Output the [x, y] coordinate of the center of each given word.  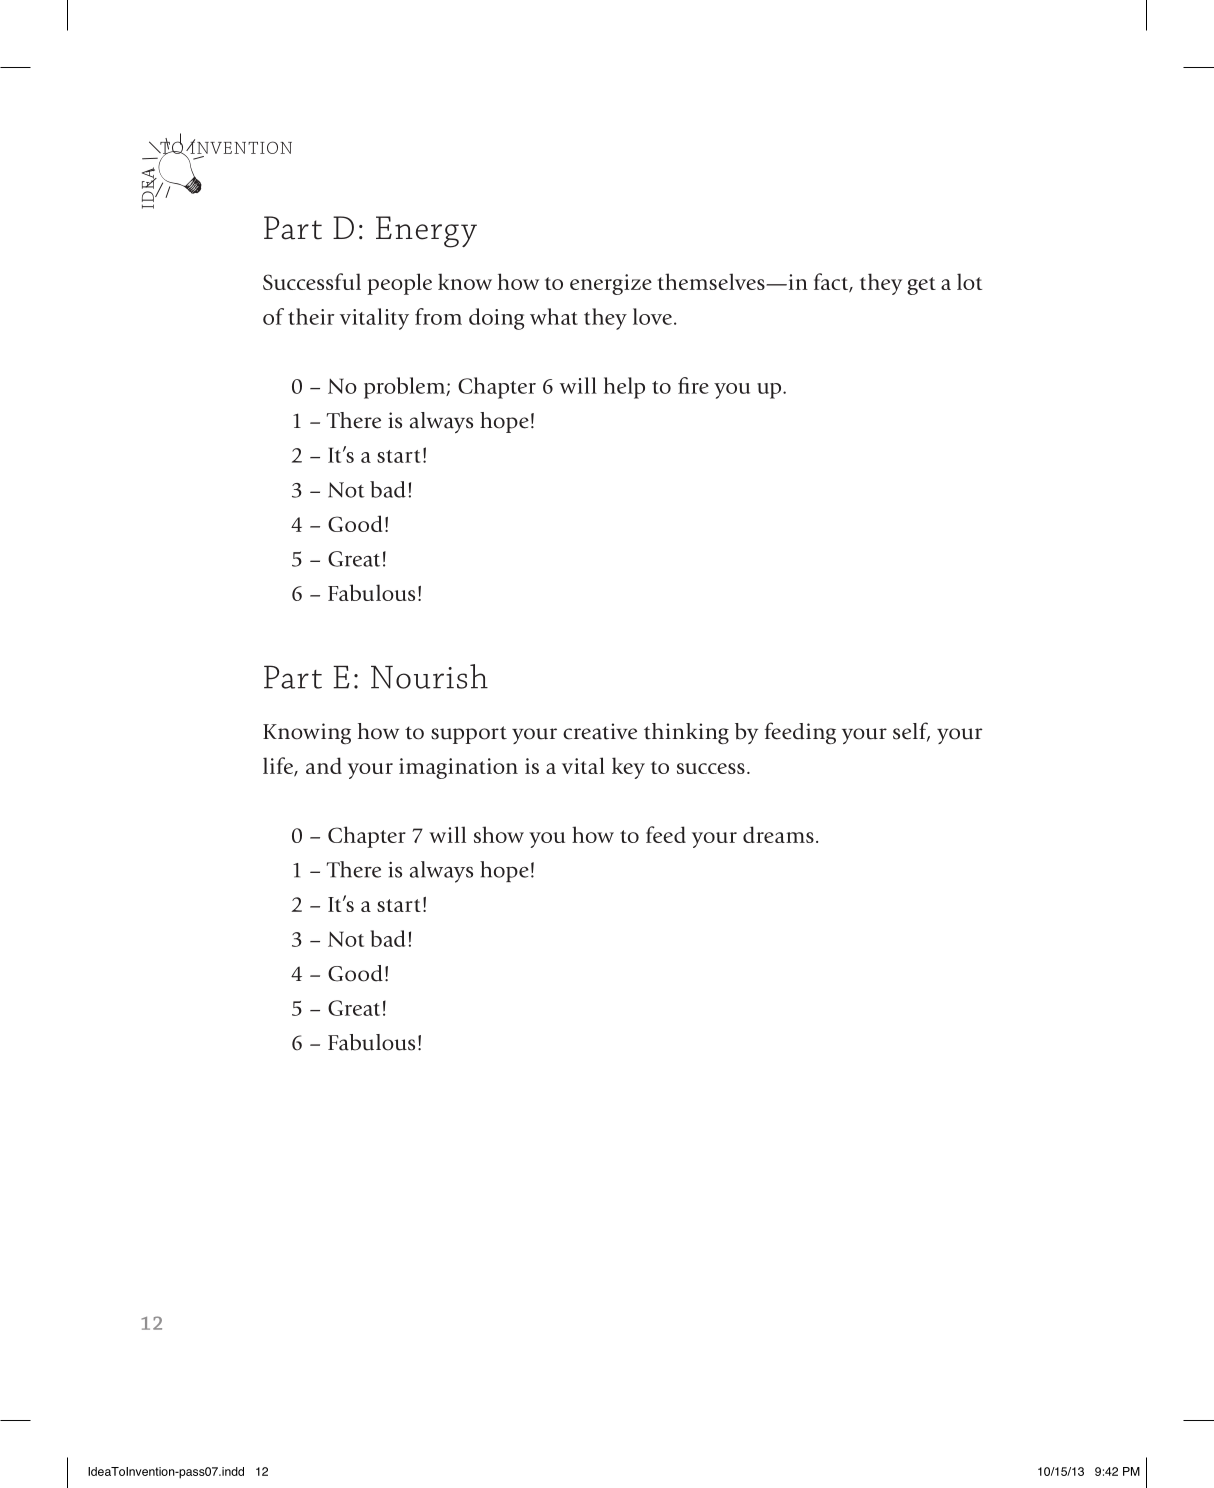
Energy [426, 232]
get [921, 286]
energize [611, 284]
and [324, 765]
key [628, 768]
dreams [778, 834]
